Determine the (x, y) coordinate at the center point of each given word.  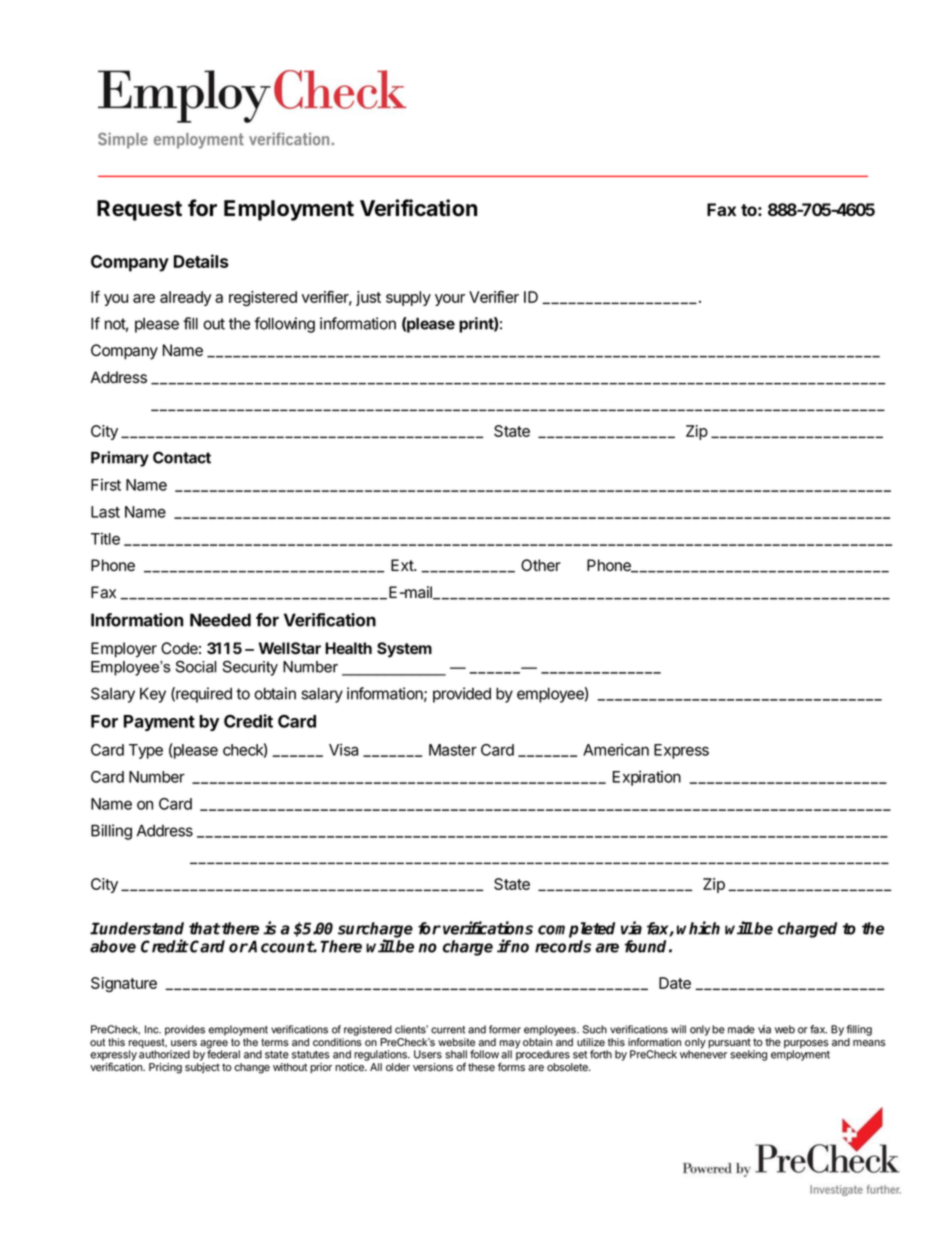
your (450, 300)
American (616, 749)
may (510, 1045)
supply (408, 298)
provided (462, 695)
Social (195, 667)
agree (214, 1045)
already (186, 298)
